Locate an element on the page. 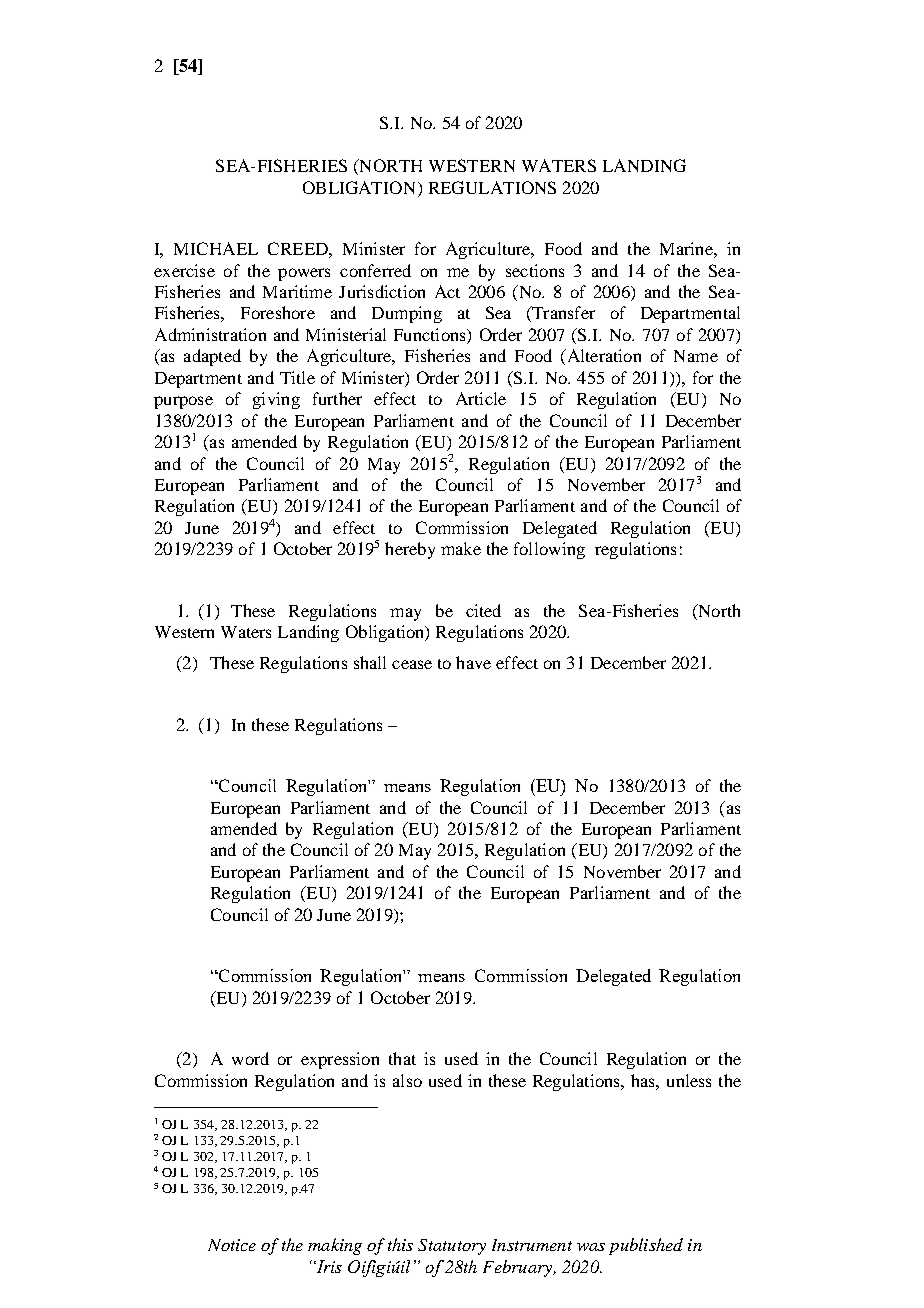 This document has width=924, height=1308. MICHAEL is located at coordinates (216, 248).
